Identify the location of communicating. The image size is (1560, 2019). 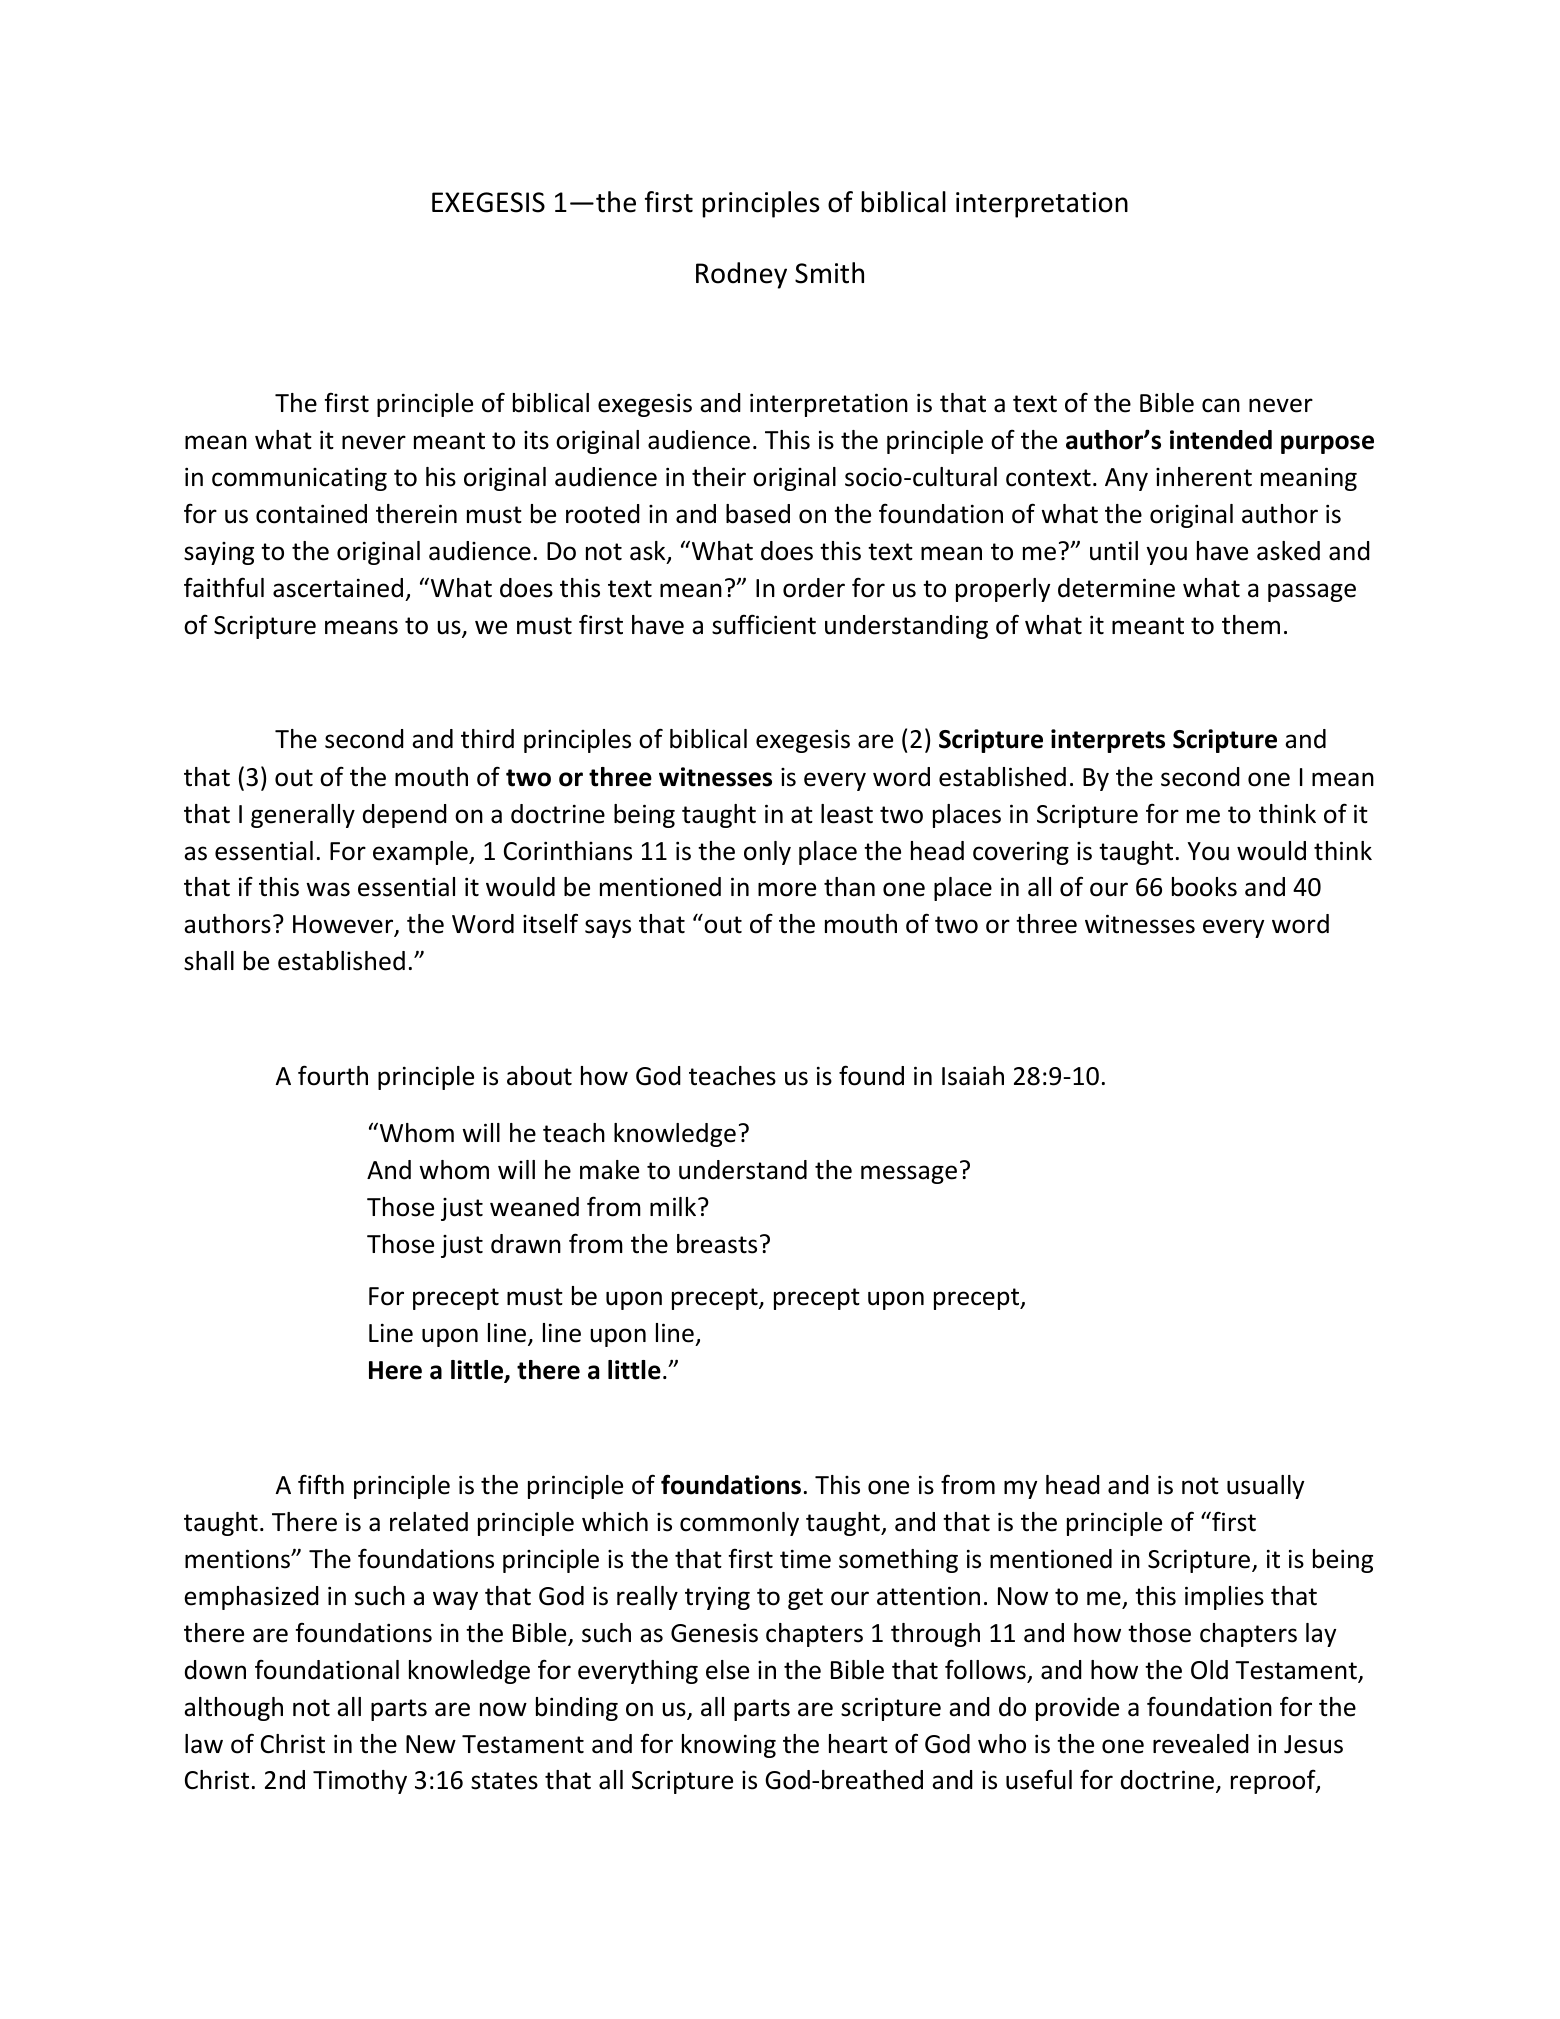
(299, 479).
